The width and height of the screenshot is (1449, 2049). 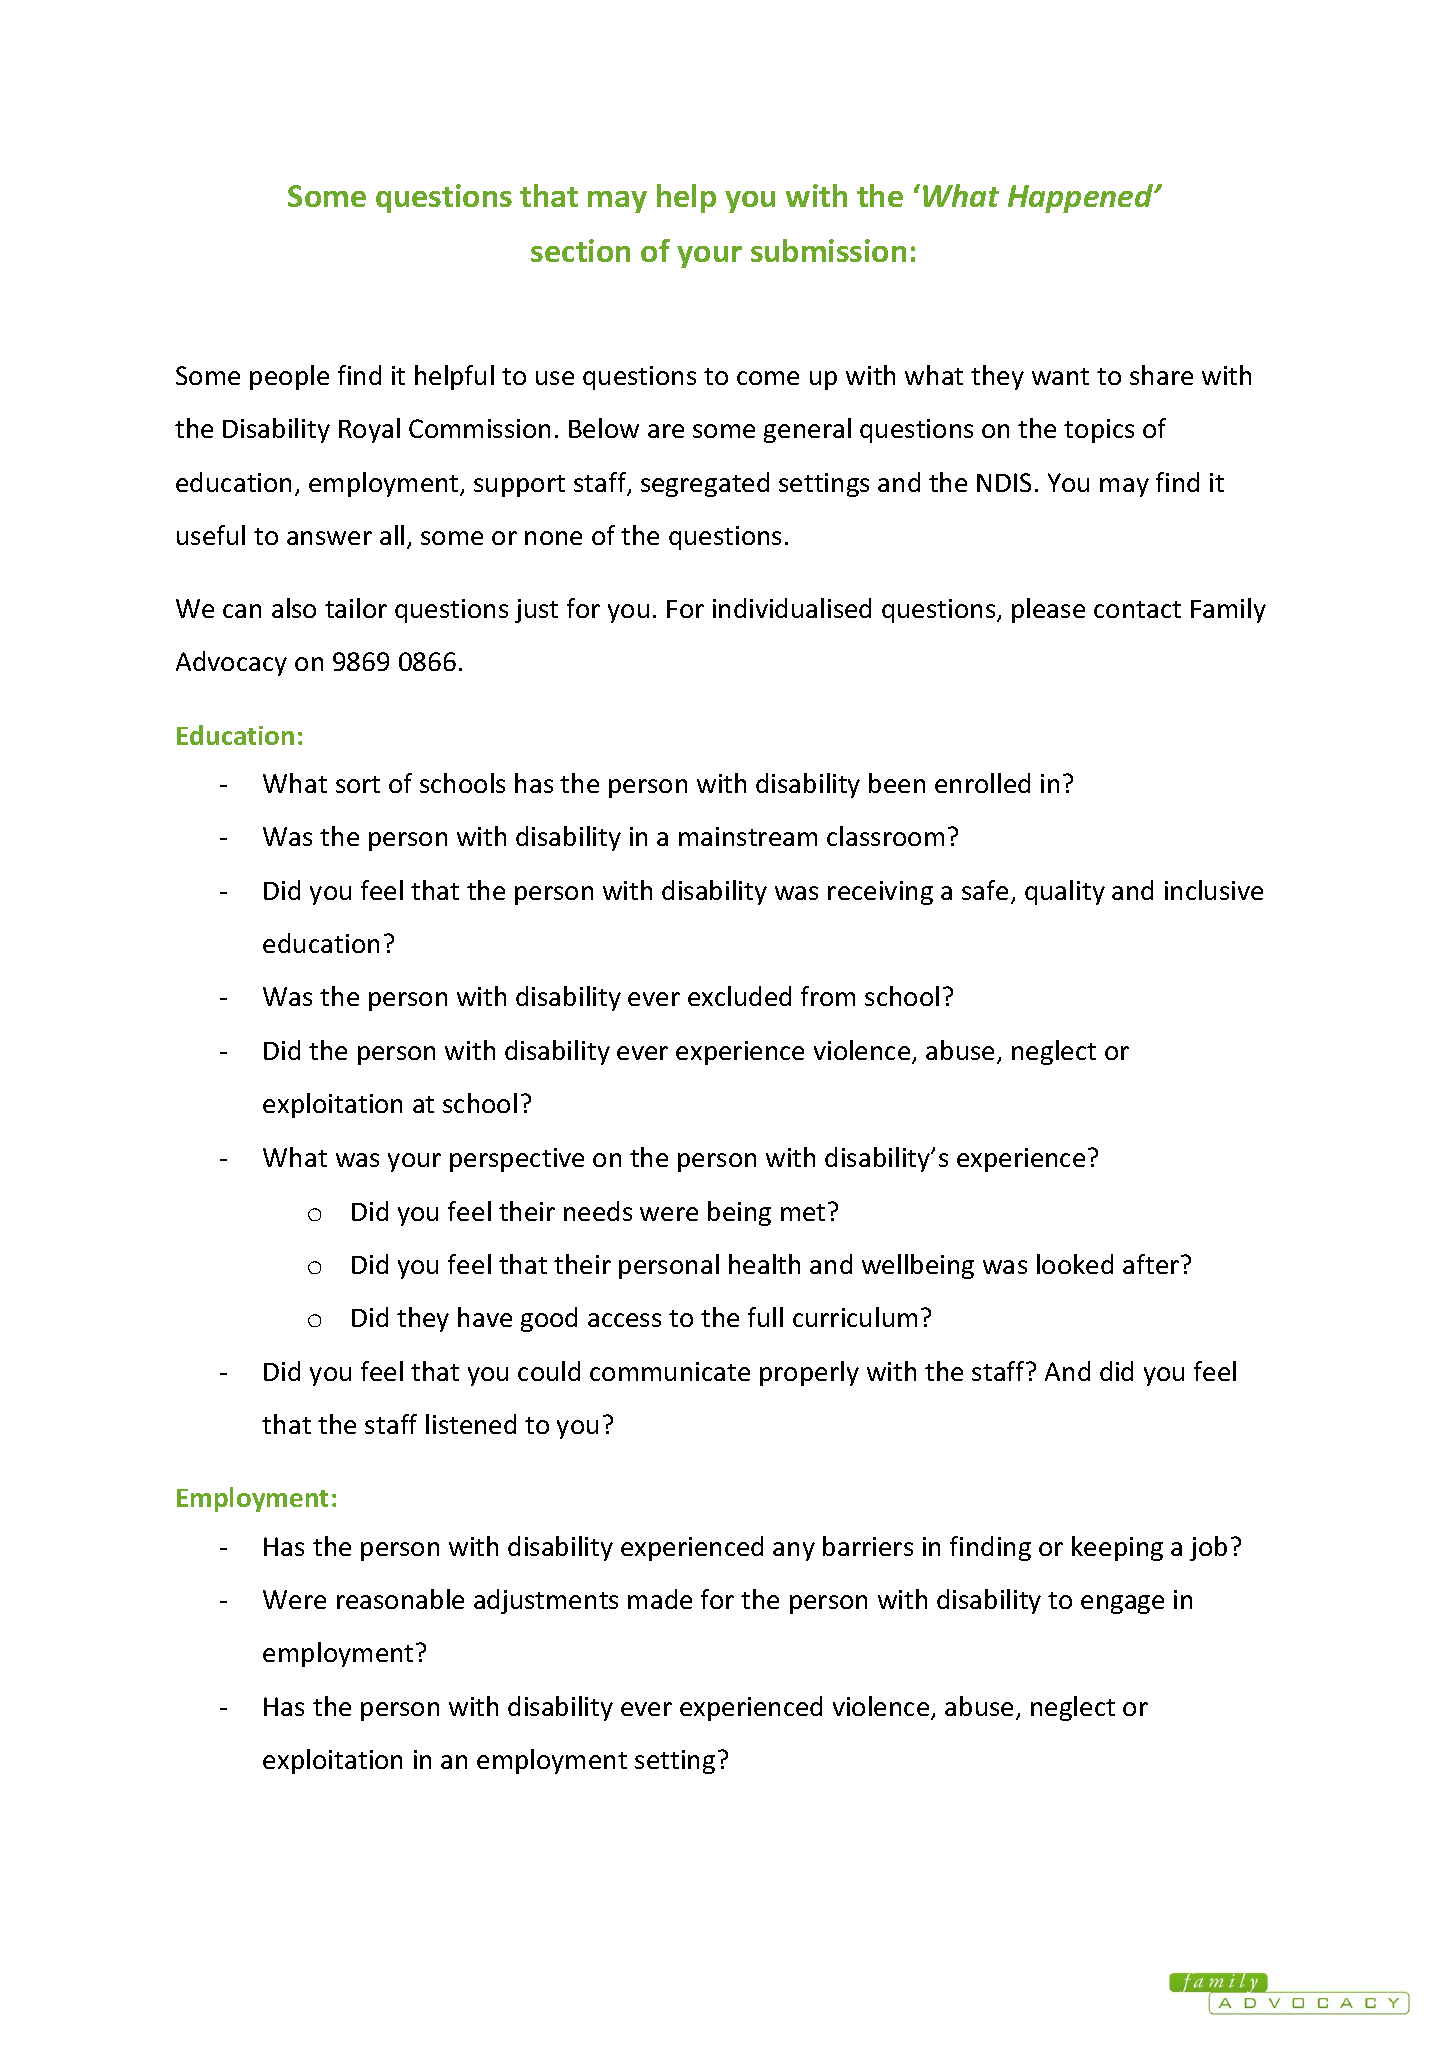 What do you see at coordinates (1065, 892) in the screenshot?
I see `quality` at bounding box center [1065, 892].
